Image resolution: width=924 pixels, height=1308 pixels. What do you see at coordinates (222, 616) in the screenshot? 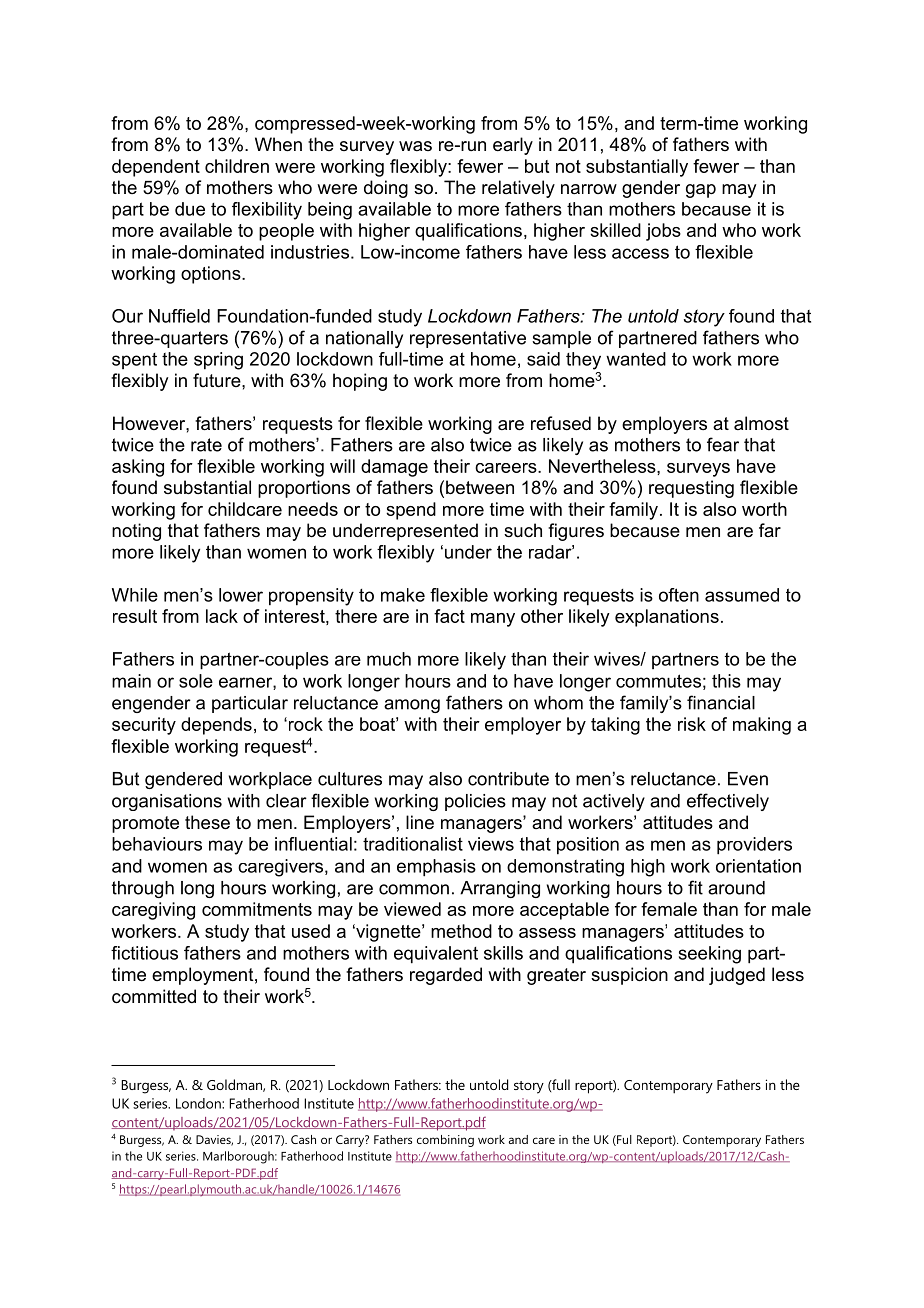
I see `lack` at bounding box center [222, 616].
